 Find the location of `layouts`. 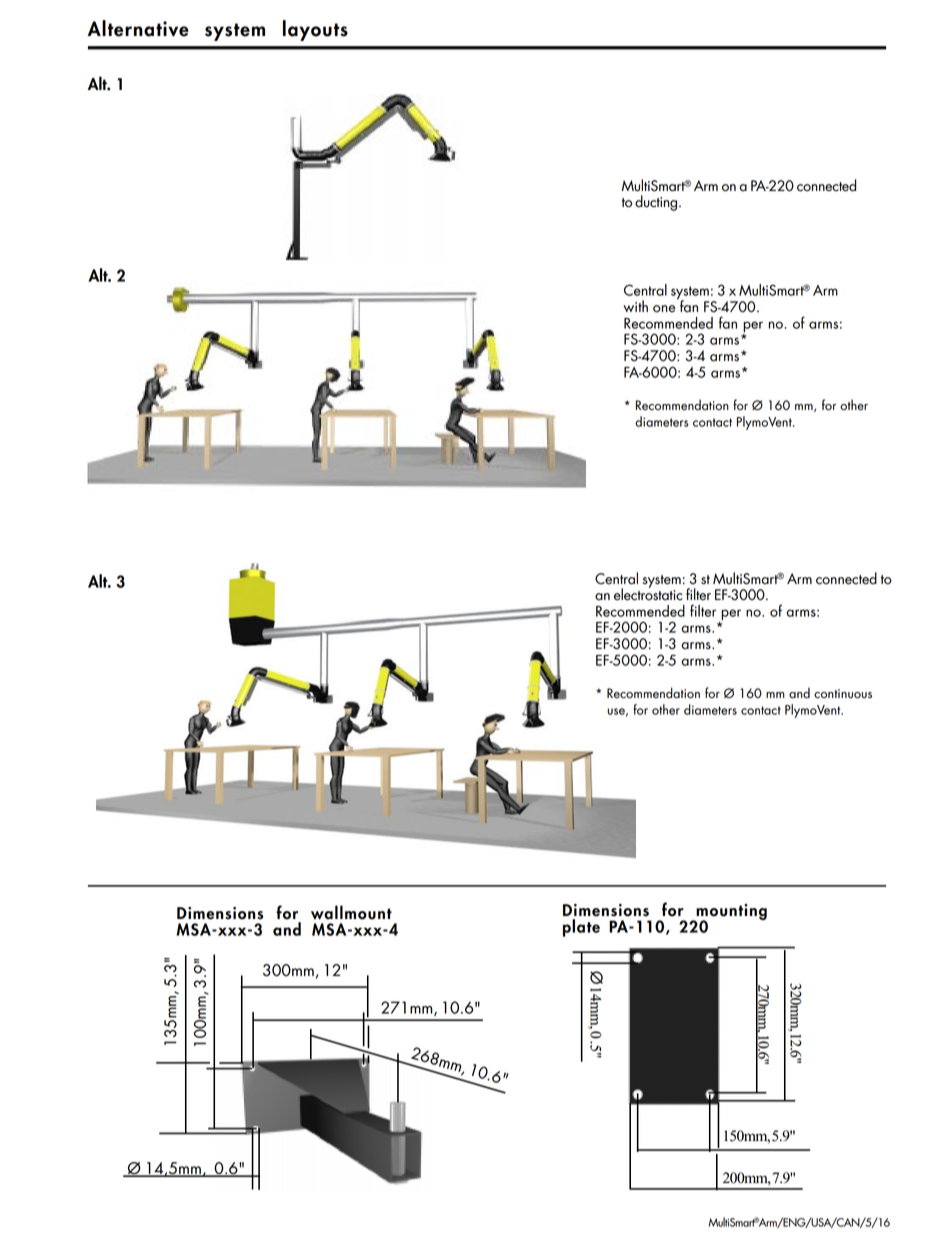

layouts is located at coordinates (315, 30).
